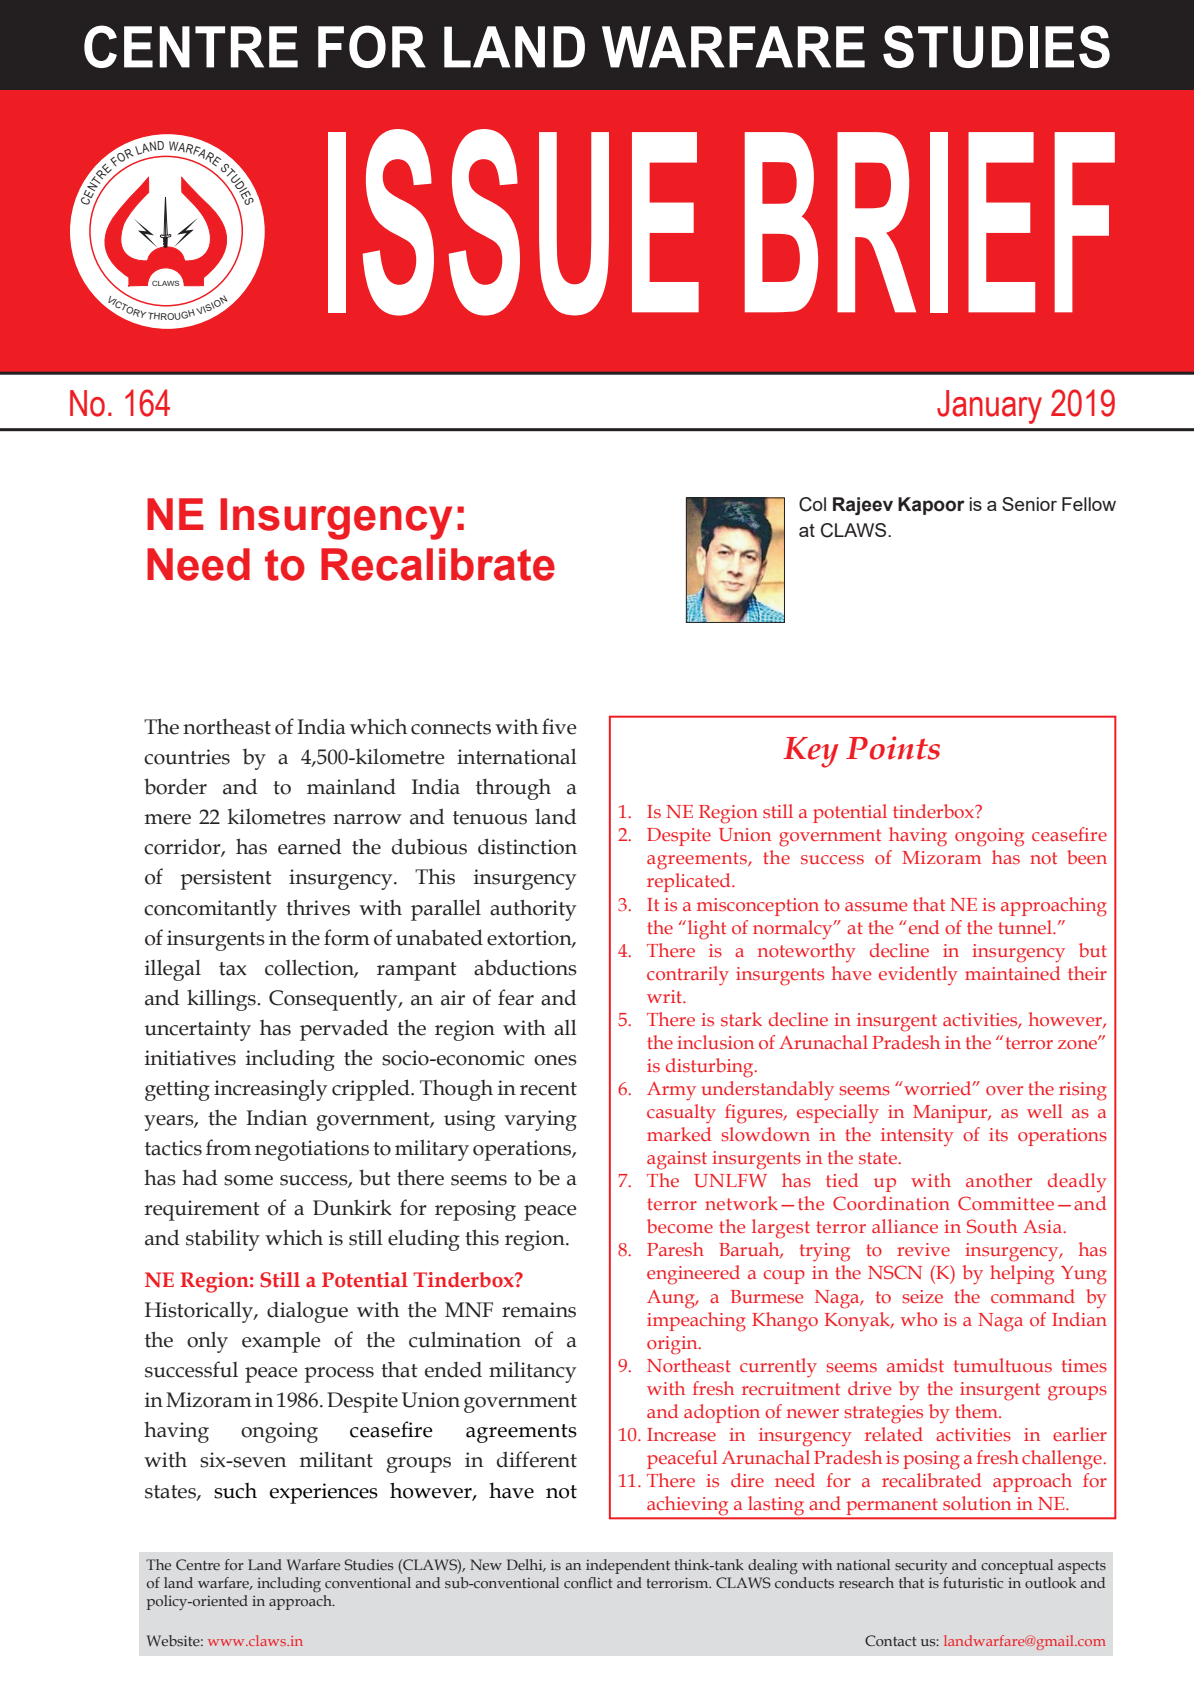  Describe the element at coordinates (559, 726) in the image. I see `five` at that location.
